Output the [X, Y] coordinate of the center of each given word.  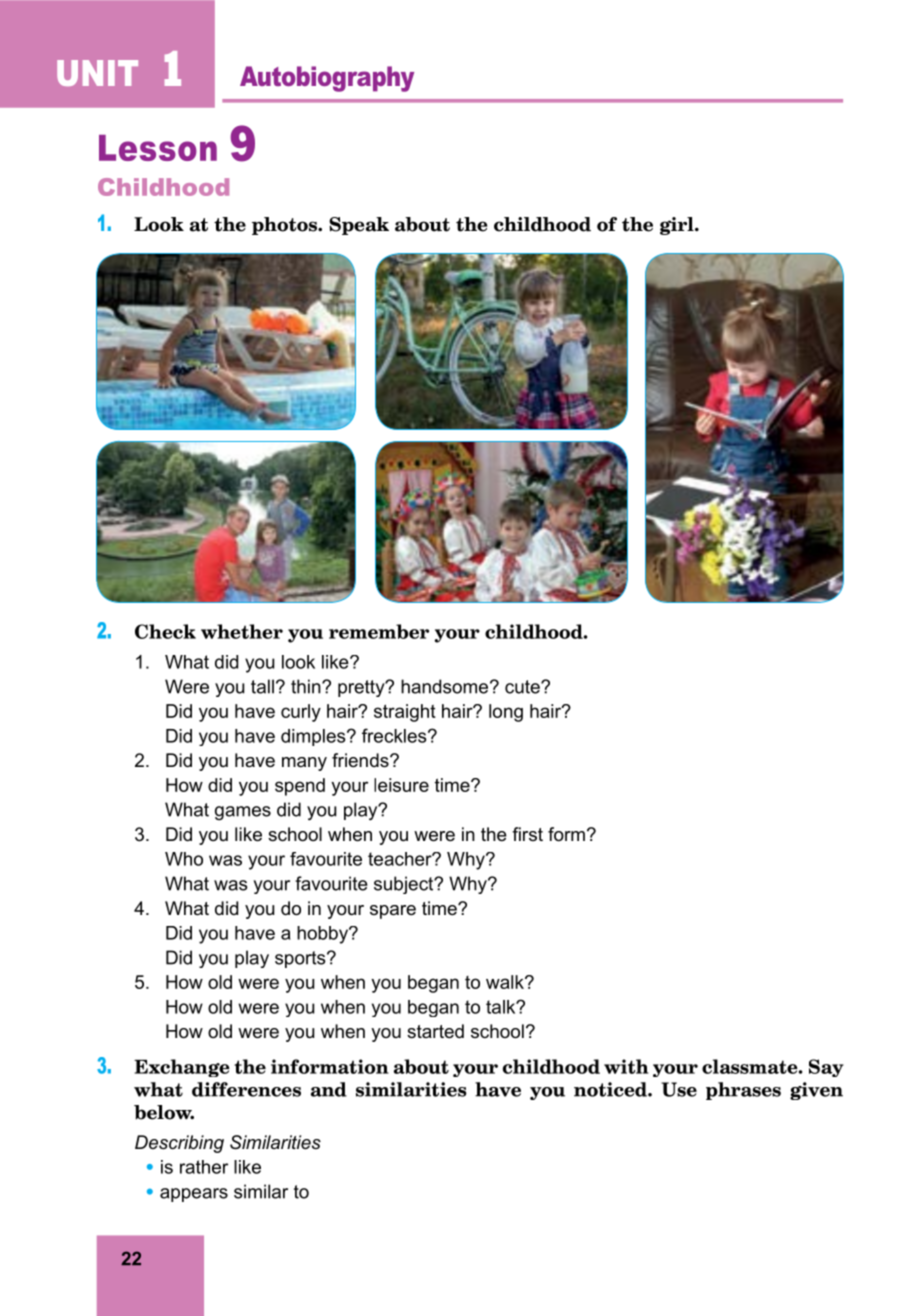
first [527, 834]
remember [379, 631]
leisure [401, 785]
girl [678, 226]
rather [204, 1167]
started [435, 1031]
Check [165, 631]
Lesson [158, 148]
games [243, 813]
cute [523, 687]
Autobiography [327, 79]
